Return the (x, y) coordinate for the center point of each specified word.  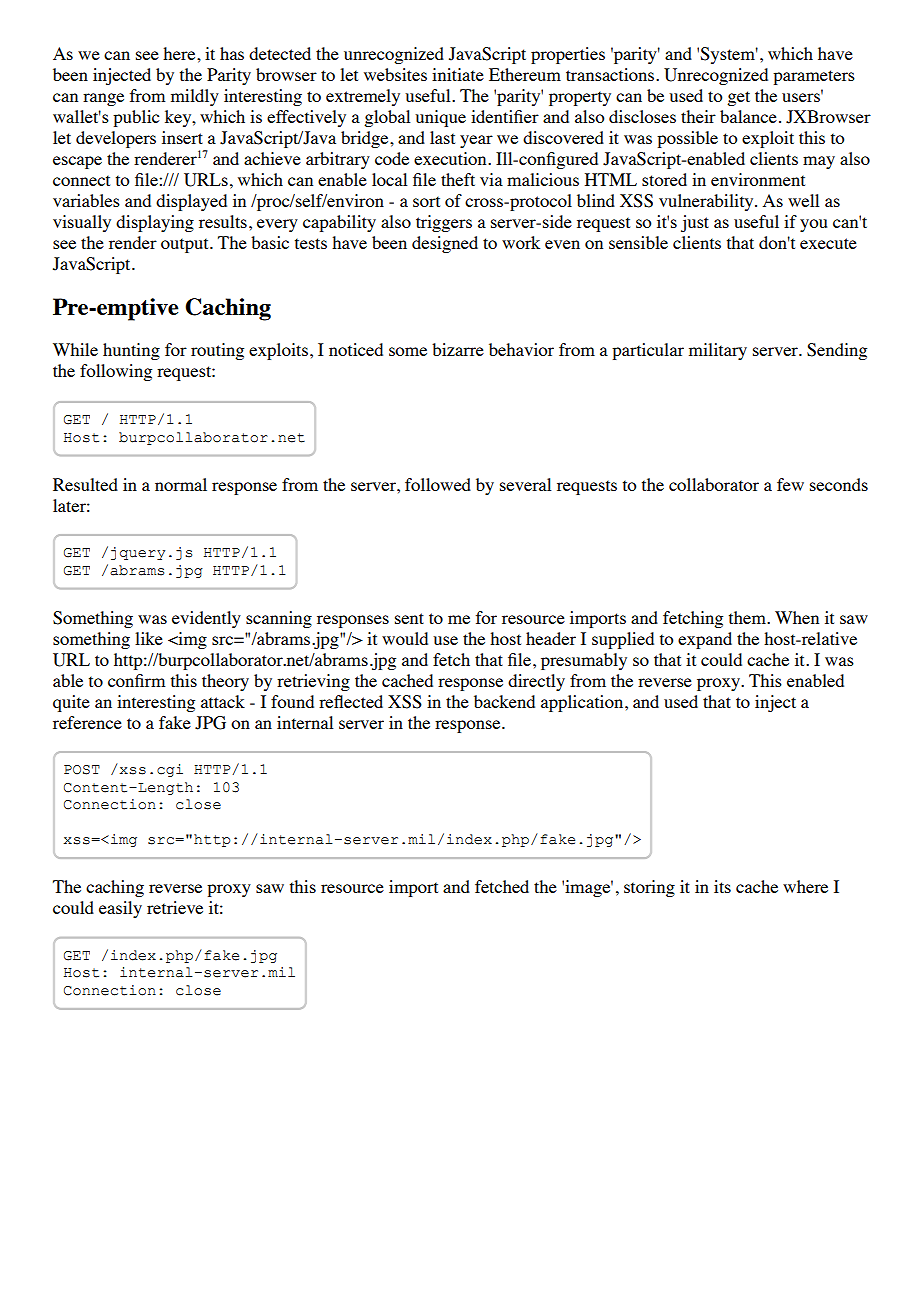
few (790, 484)
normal (181, 484)
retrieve (175, 907)
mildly (195, 97)
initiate (458, 74)
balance (748, 116)
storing (649, 888)
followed (438, 484)
